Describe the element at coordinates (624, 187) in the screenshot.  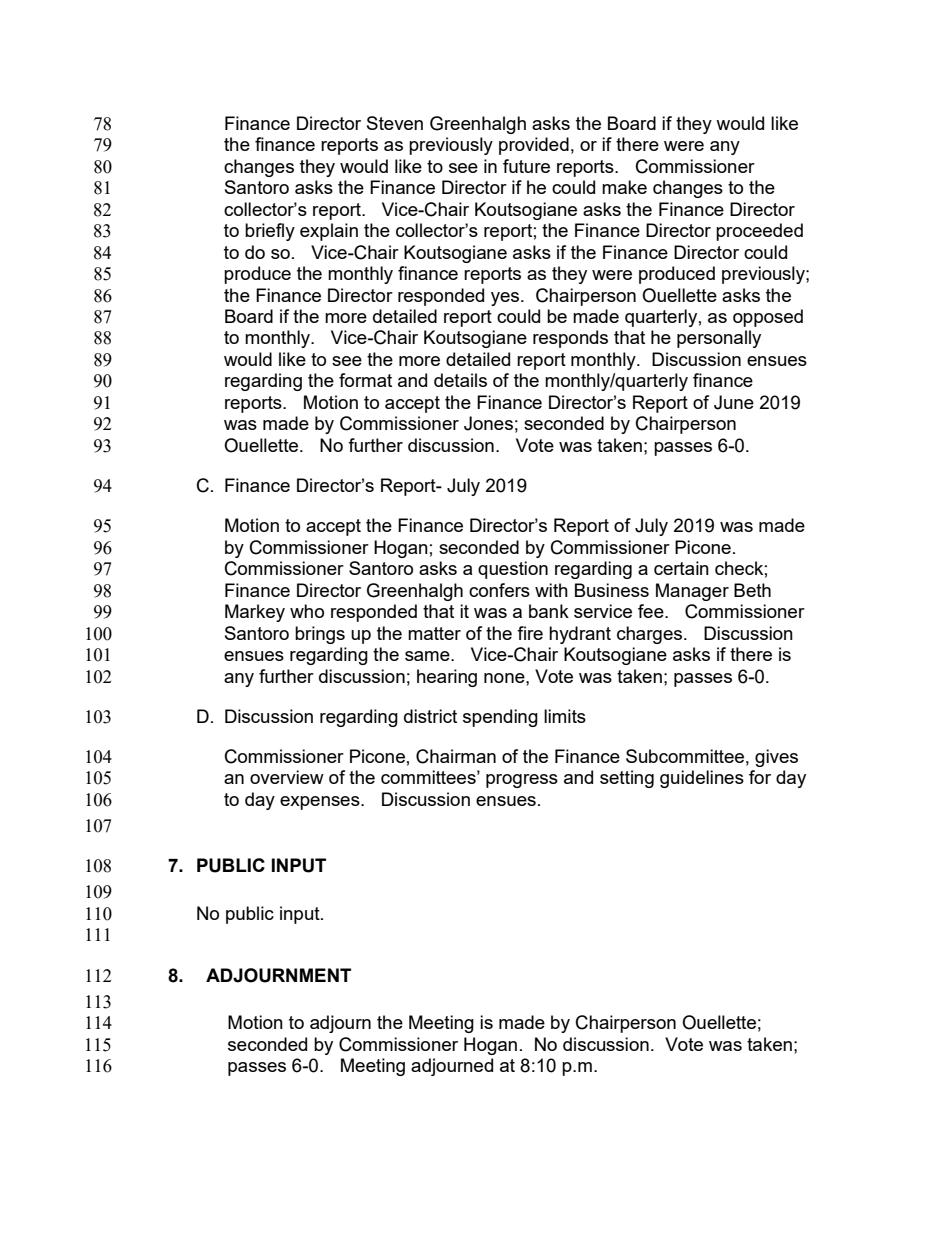
I see `make` at that location.
